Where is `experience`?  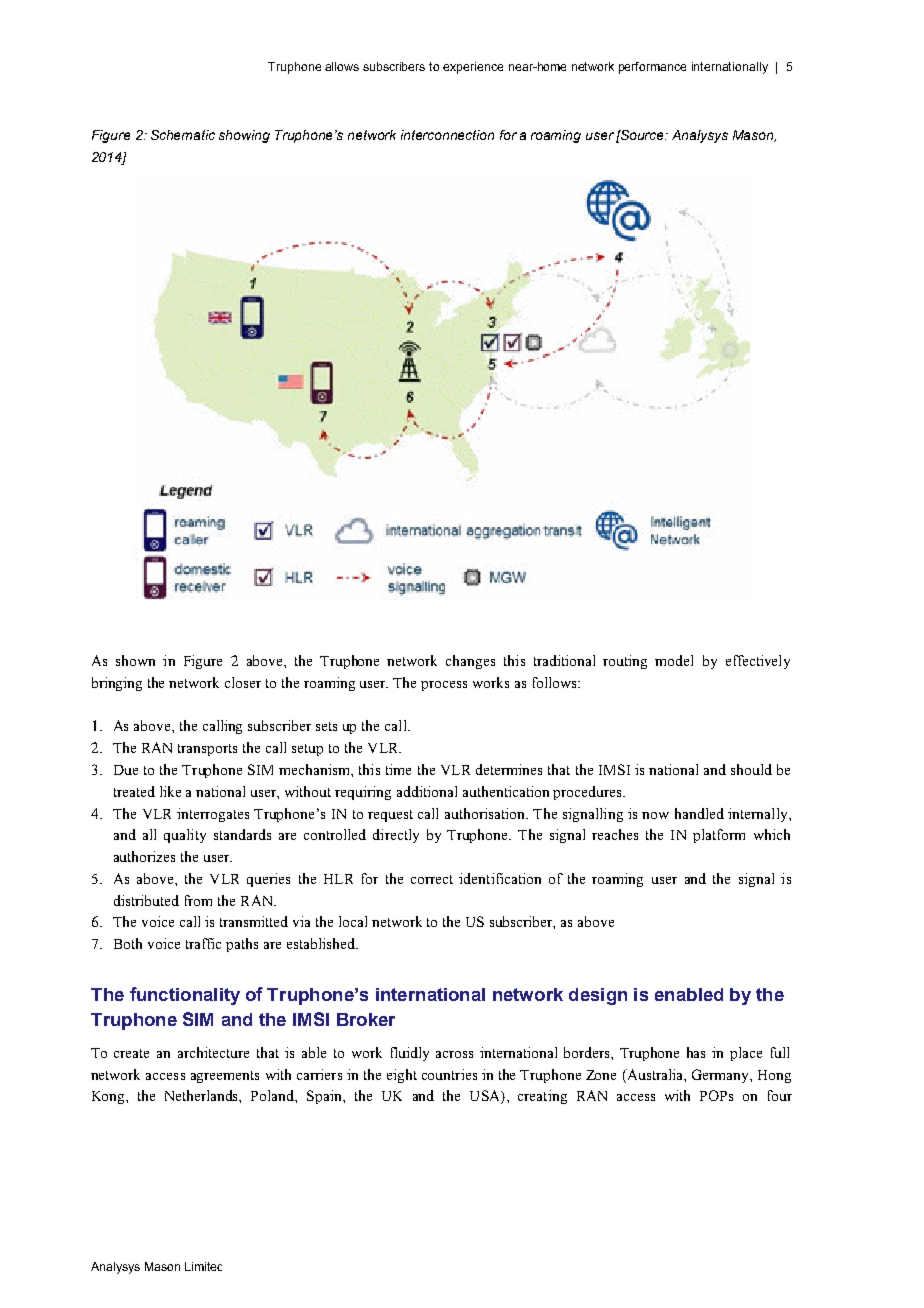 experience is located at coordinates (473, 68).
